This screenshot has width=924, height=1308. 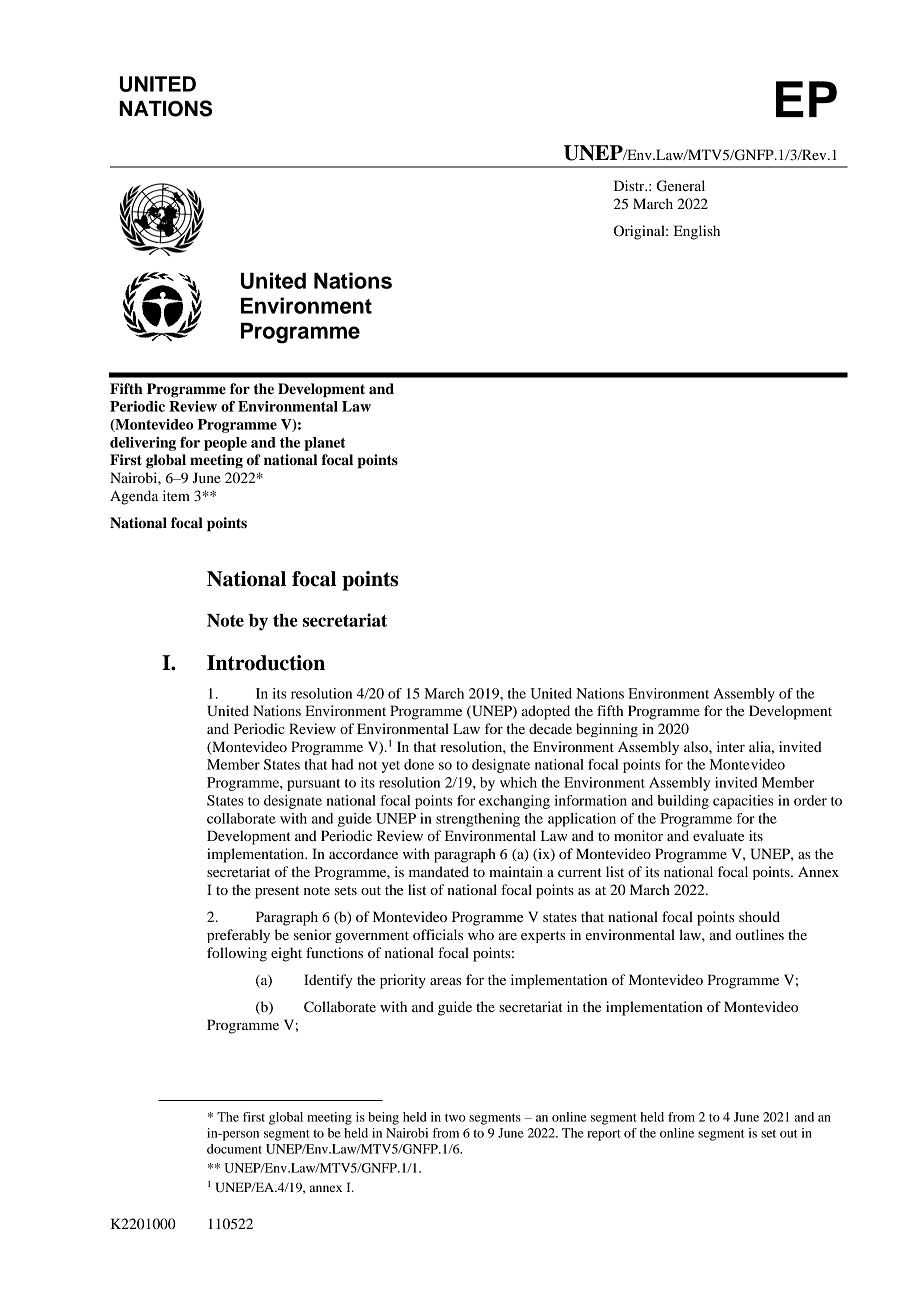 What do you see at coordinates (143, 444) in the screenshot?
I see `delivering` at bounding box center [143, 444].
